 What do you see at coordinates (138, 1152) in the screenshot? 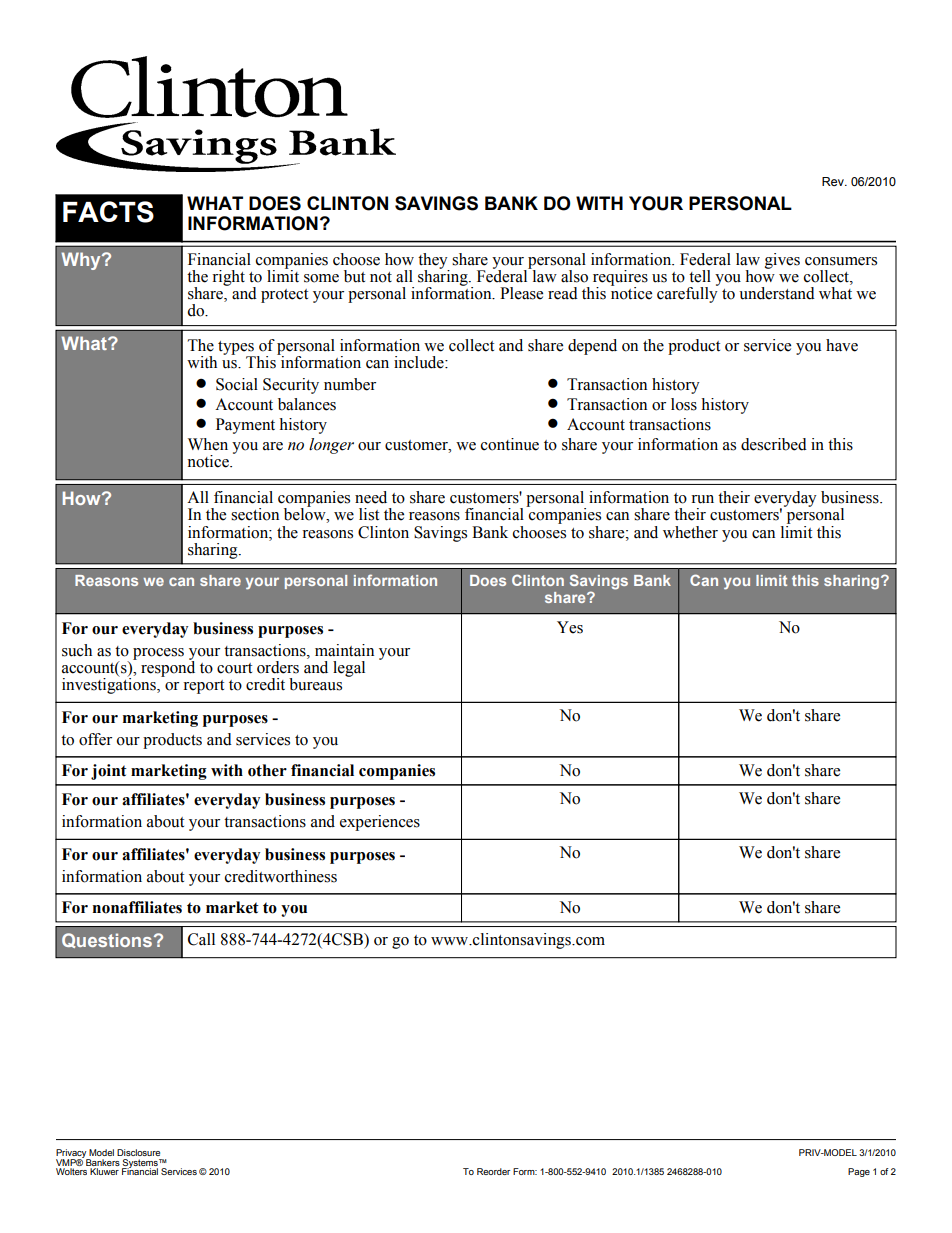
I see `Disclosure` at bounding box center [138, 1152].
